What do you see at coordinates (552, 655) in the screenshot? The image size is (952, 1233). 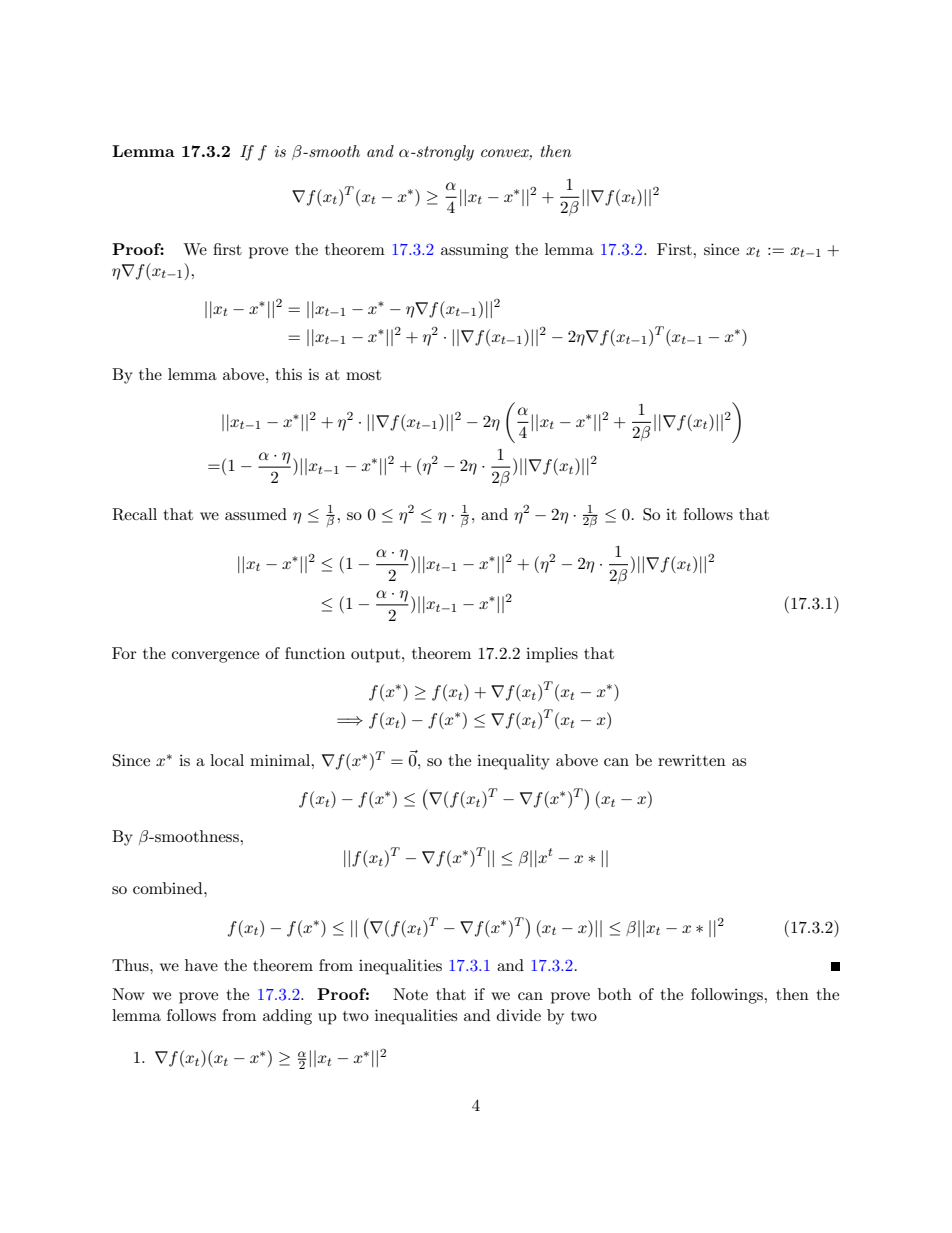 I see `implies` at bounding box center [552, 655].
